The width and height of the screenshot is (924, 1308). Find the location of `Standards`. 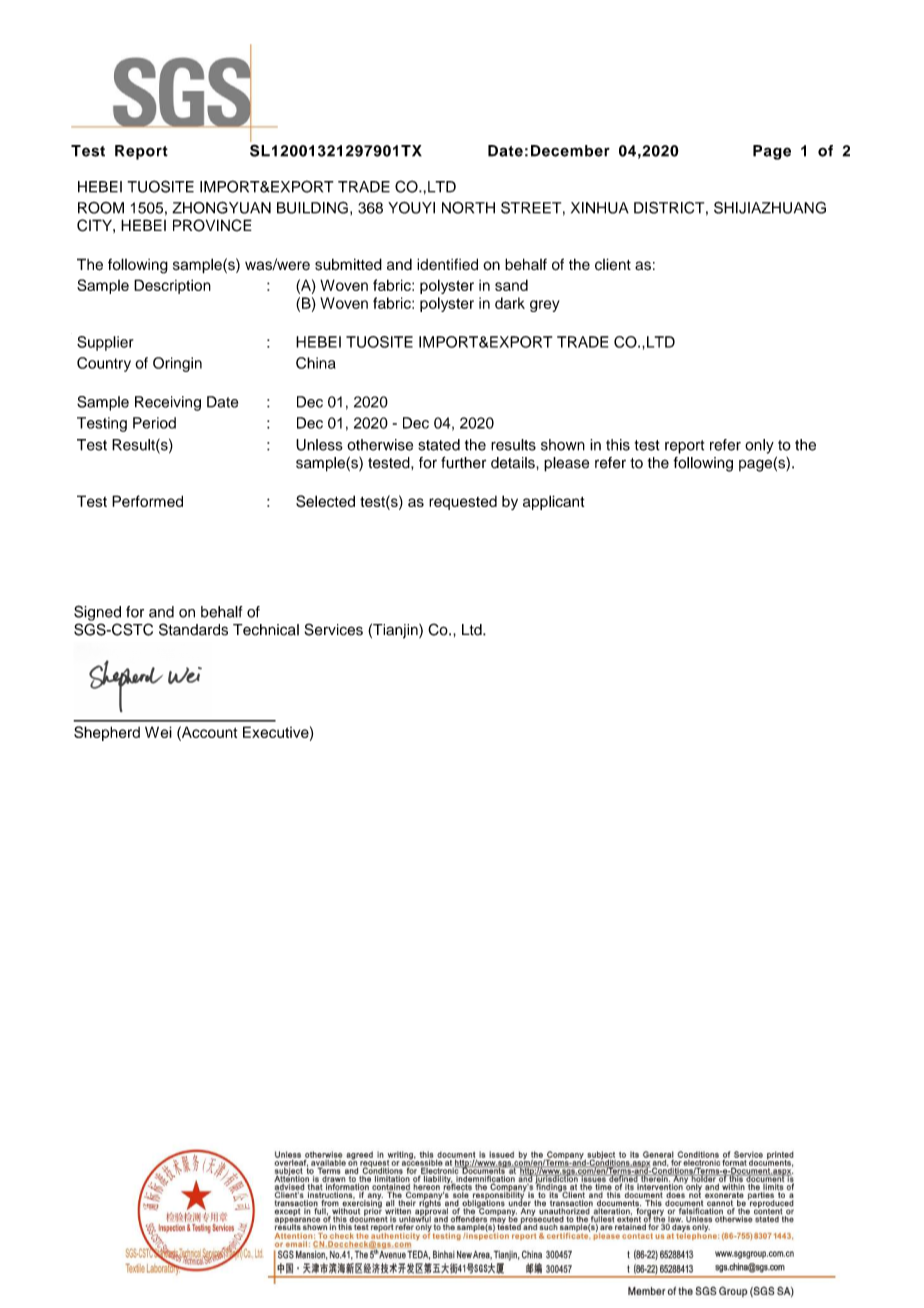

Standards is located at coordinates (193, 629).
